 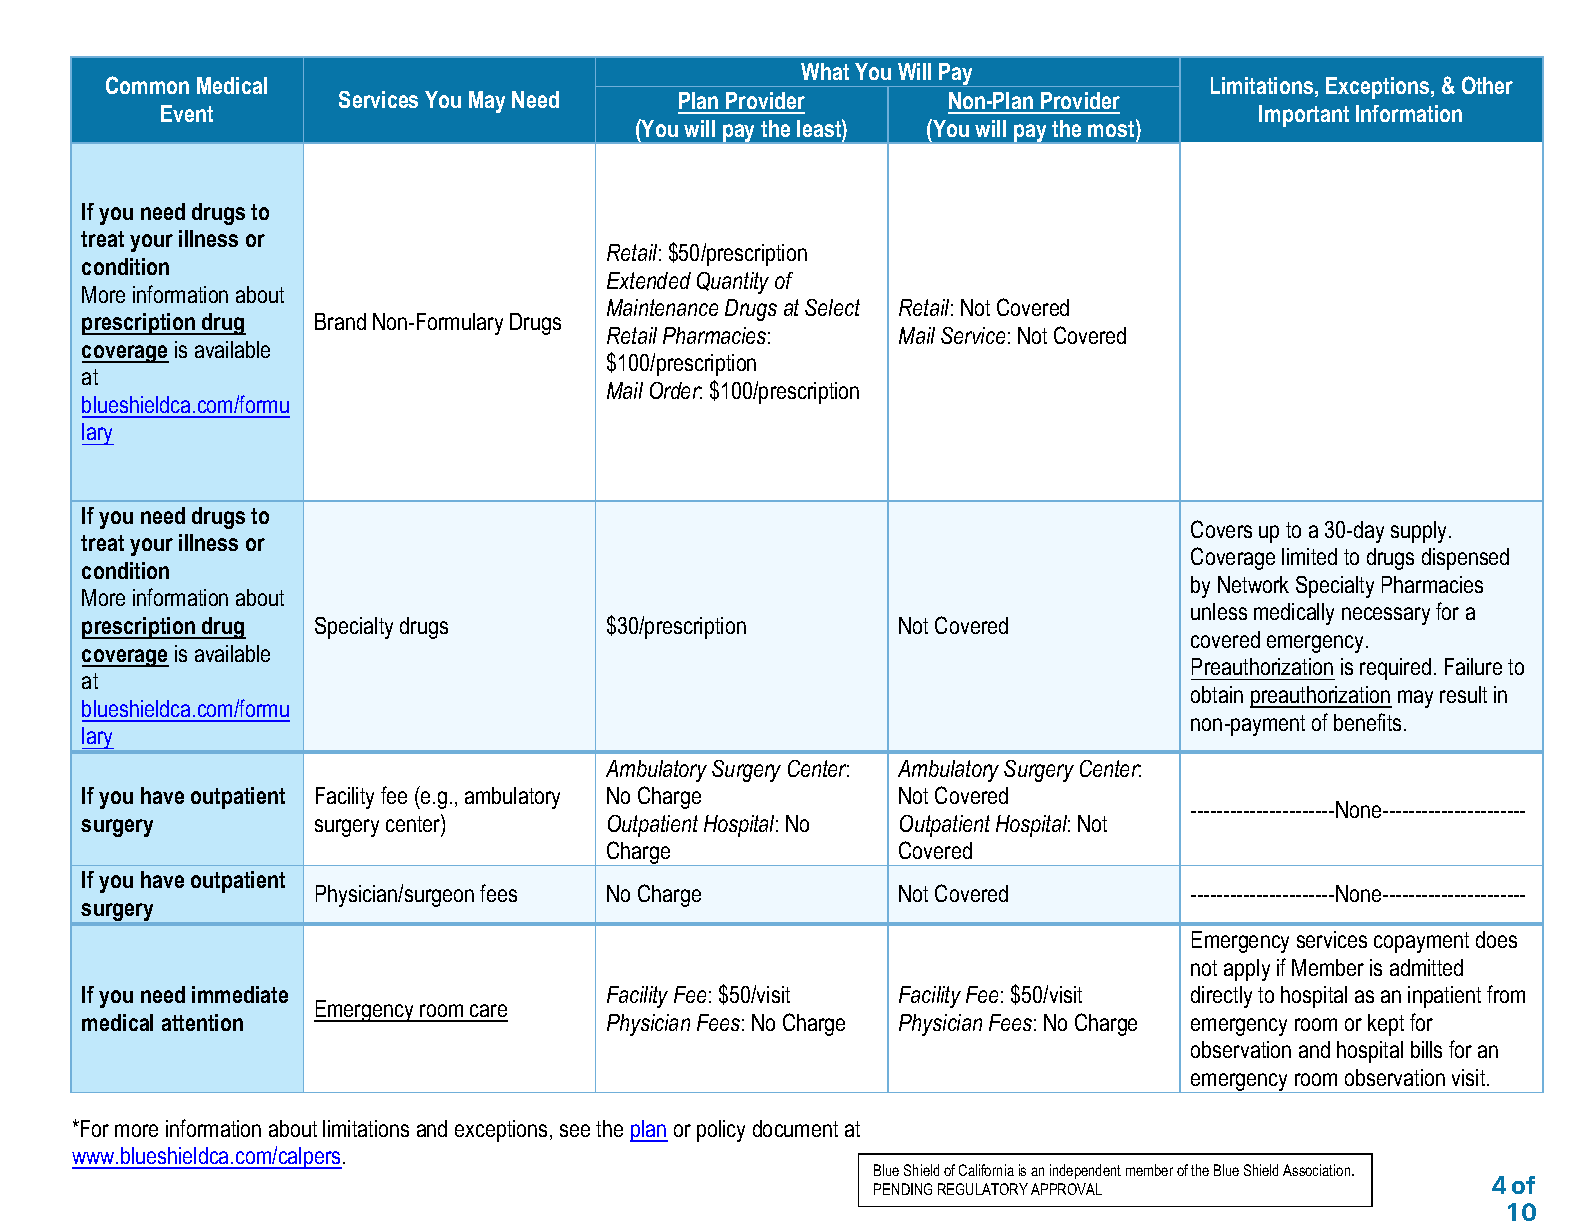 I want to click on unless, so click(x=1219, y=611).
